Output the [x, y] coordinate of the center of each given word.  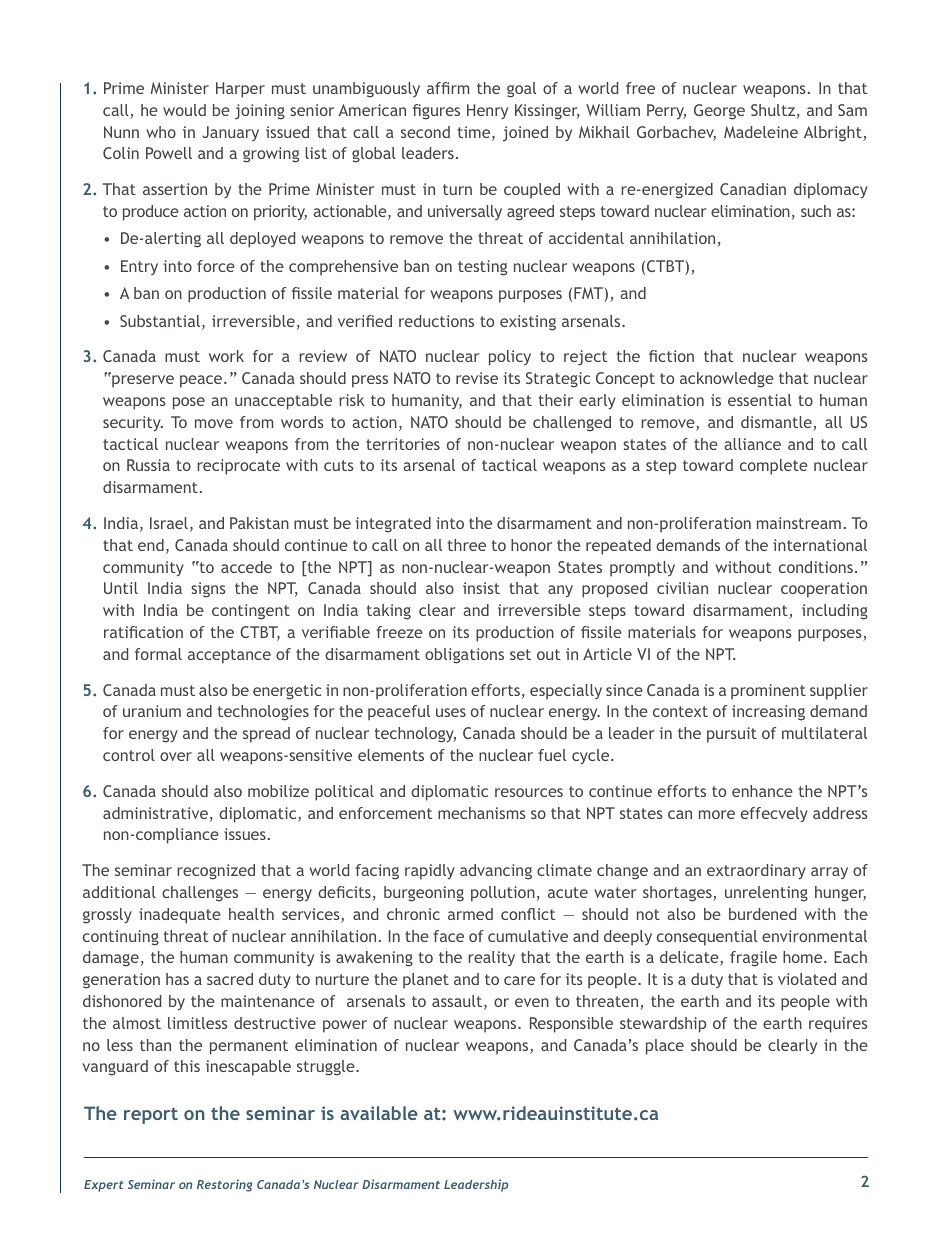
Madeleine [761, 132]
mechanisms [482, 813]
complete [774, 467]
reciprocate [238, 467]
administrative [155, 813]
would [184, 110]
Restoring [224, 1185]
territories [403, 444]
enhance [762, 791]
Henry [487, 111]
